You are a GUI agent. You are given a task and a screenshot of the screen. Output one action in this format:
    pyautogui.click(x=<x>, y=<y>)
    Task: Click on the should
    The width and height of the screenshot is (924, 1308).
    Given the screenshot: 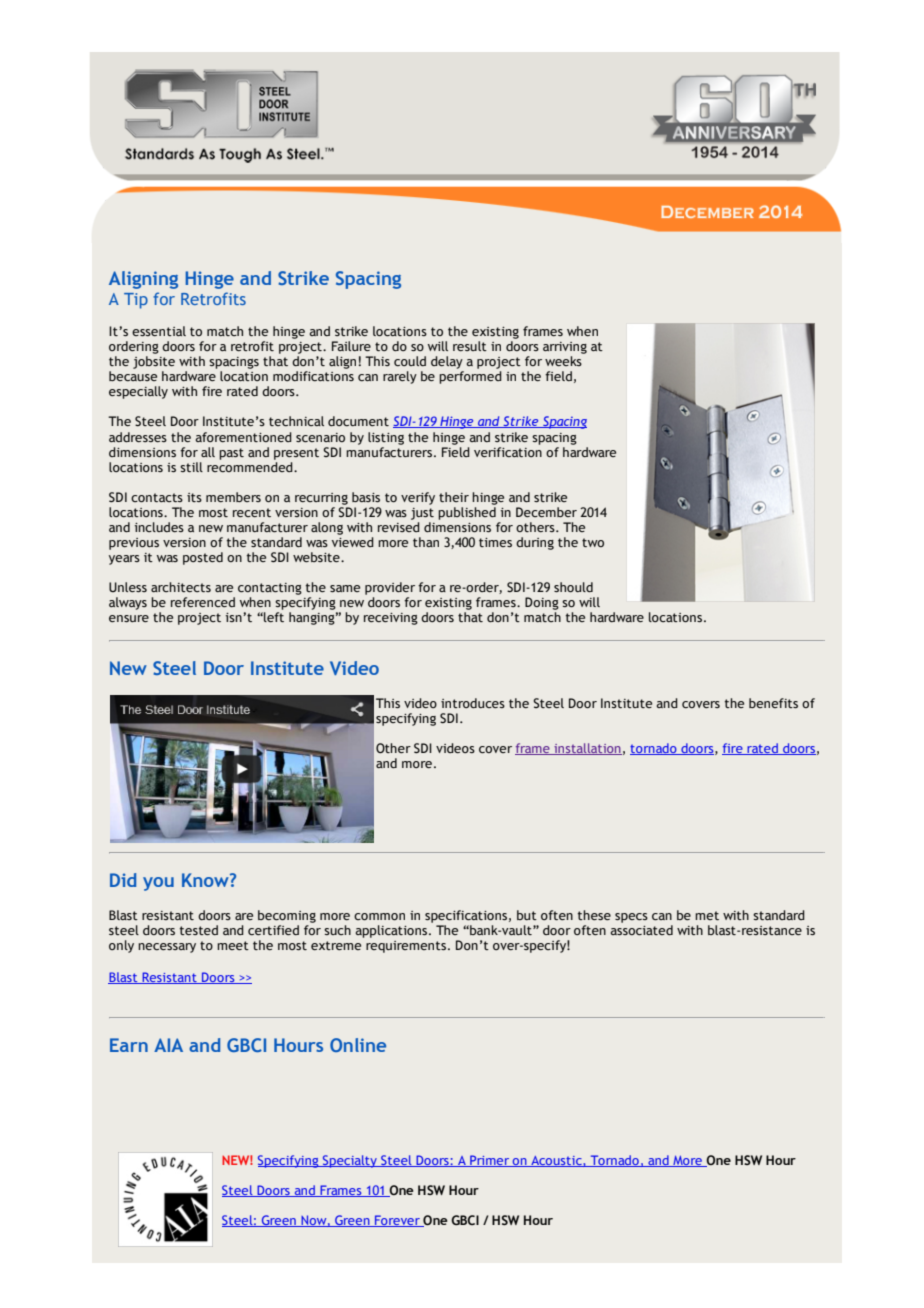 What is the action you would take?
    pyautogui.click(x=573, y=587)
